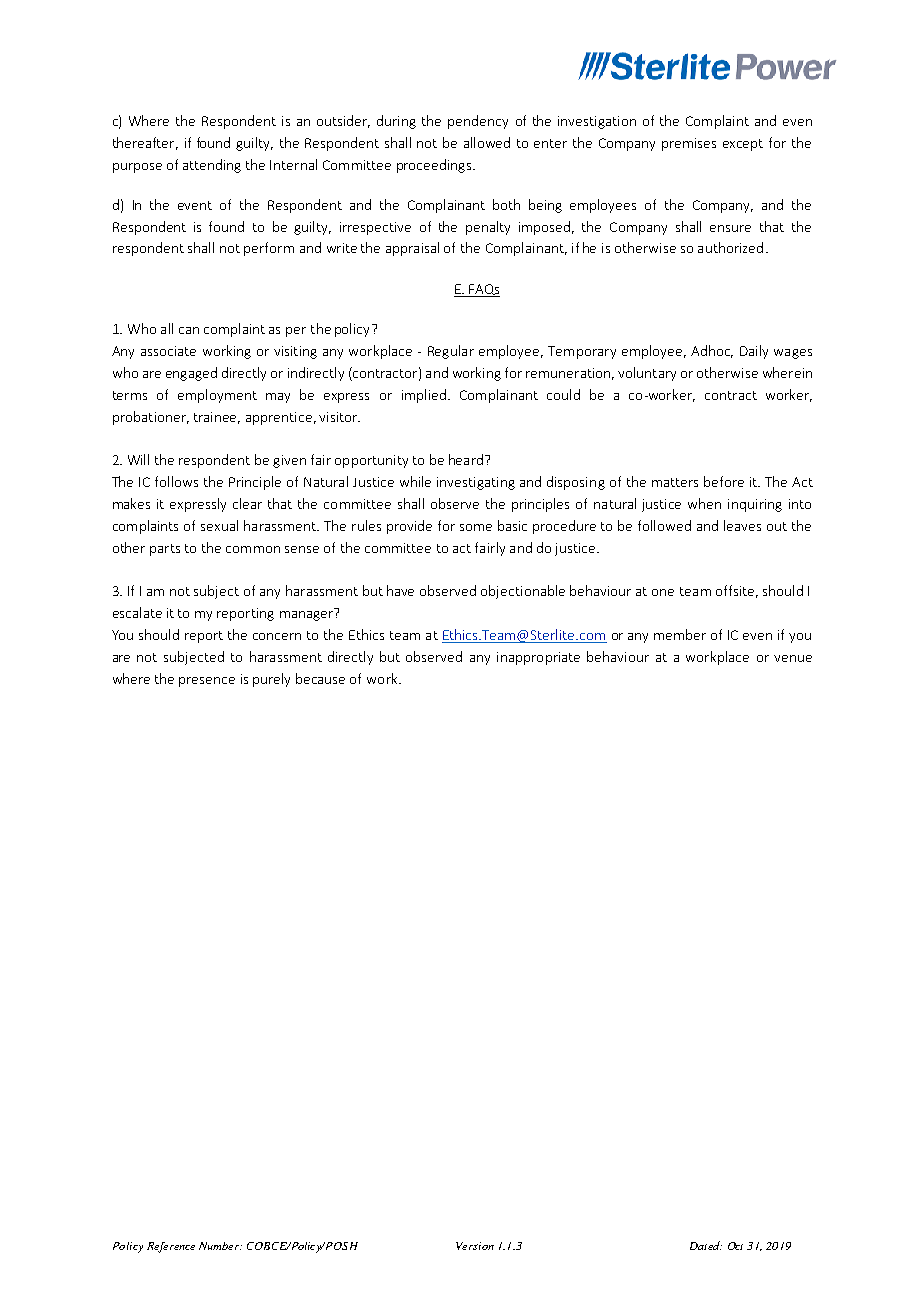  I want to click on some, so click(476, 527).
